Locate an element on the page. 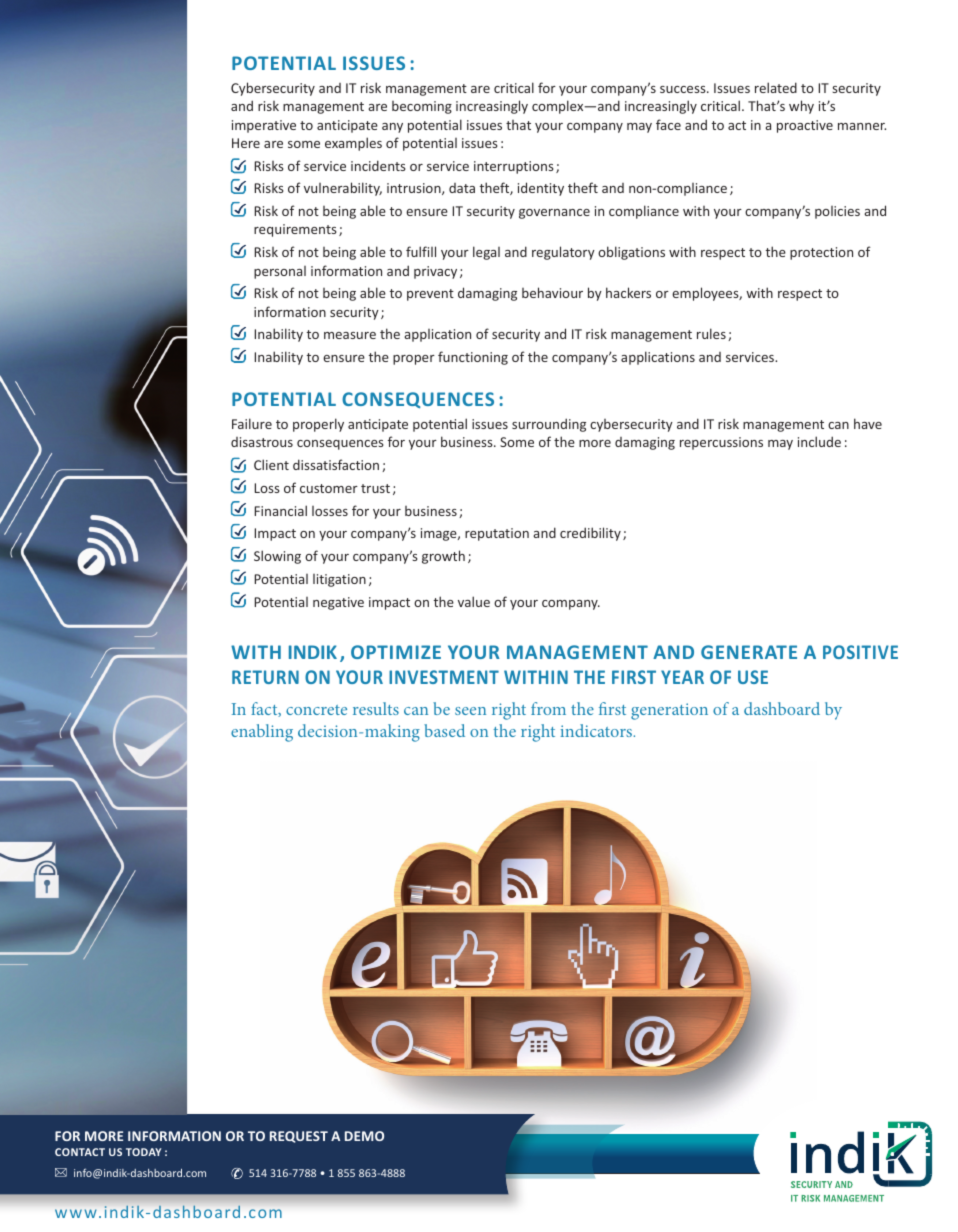 Image resolution: width=958 pixels, height=1232 pixels. based is located at coordinates (444, 730).
